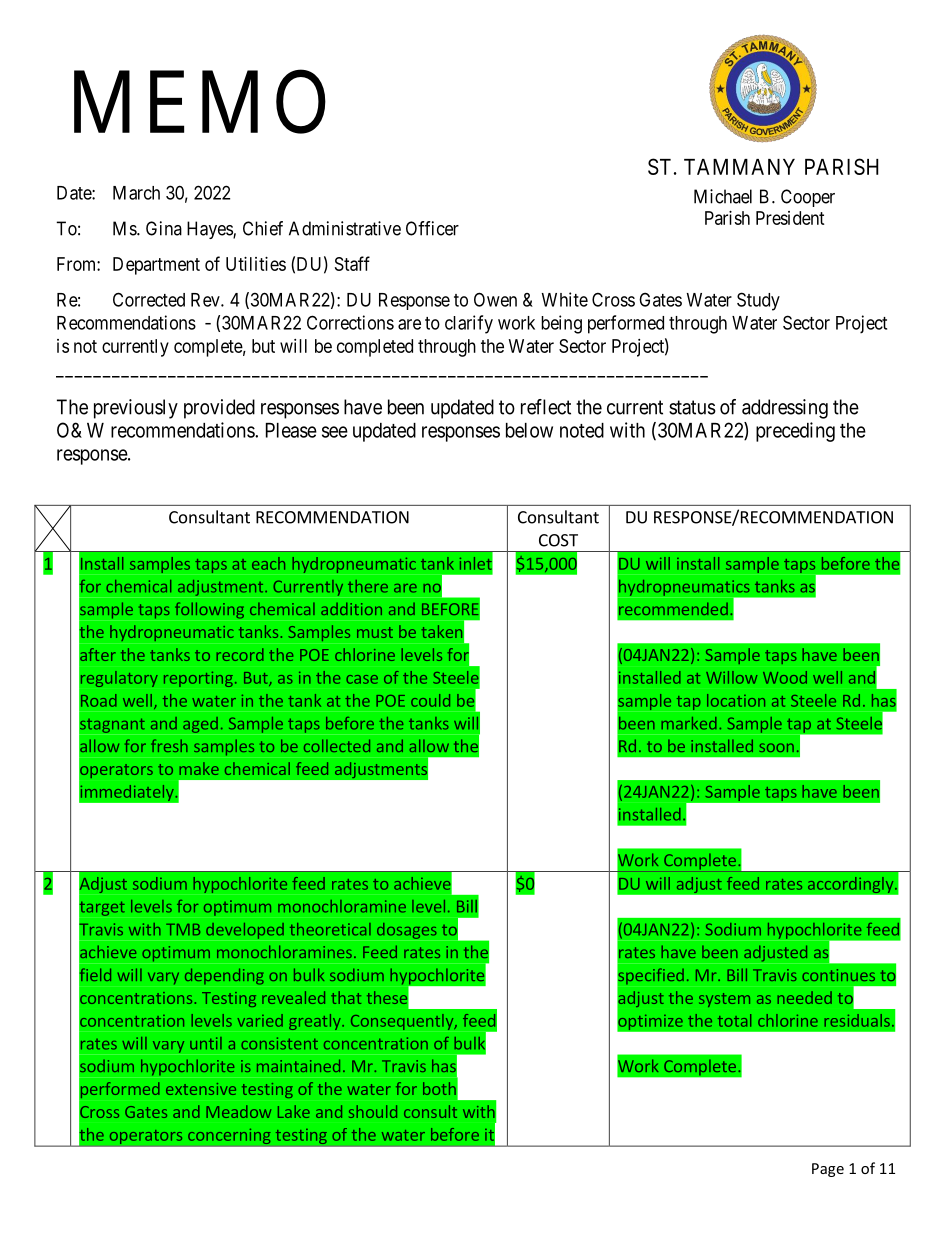 The height and width of the screenshot is (1233, 952). I want to click on concerning, so click(229, 1136).
